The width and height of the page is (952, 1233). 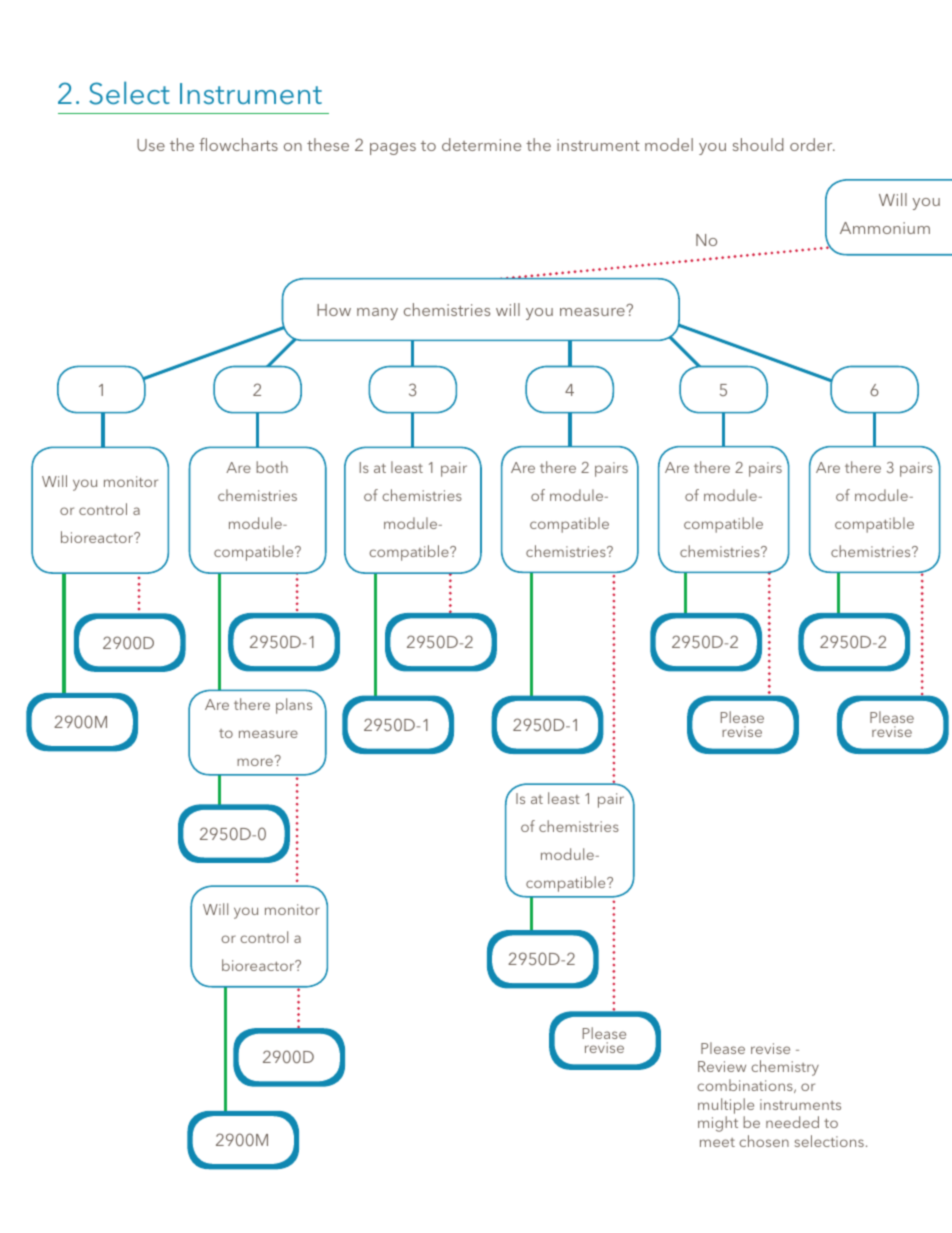 I want to click on multiple, so click(x=726, y=1106).
